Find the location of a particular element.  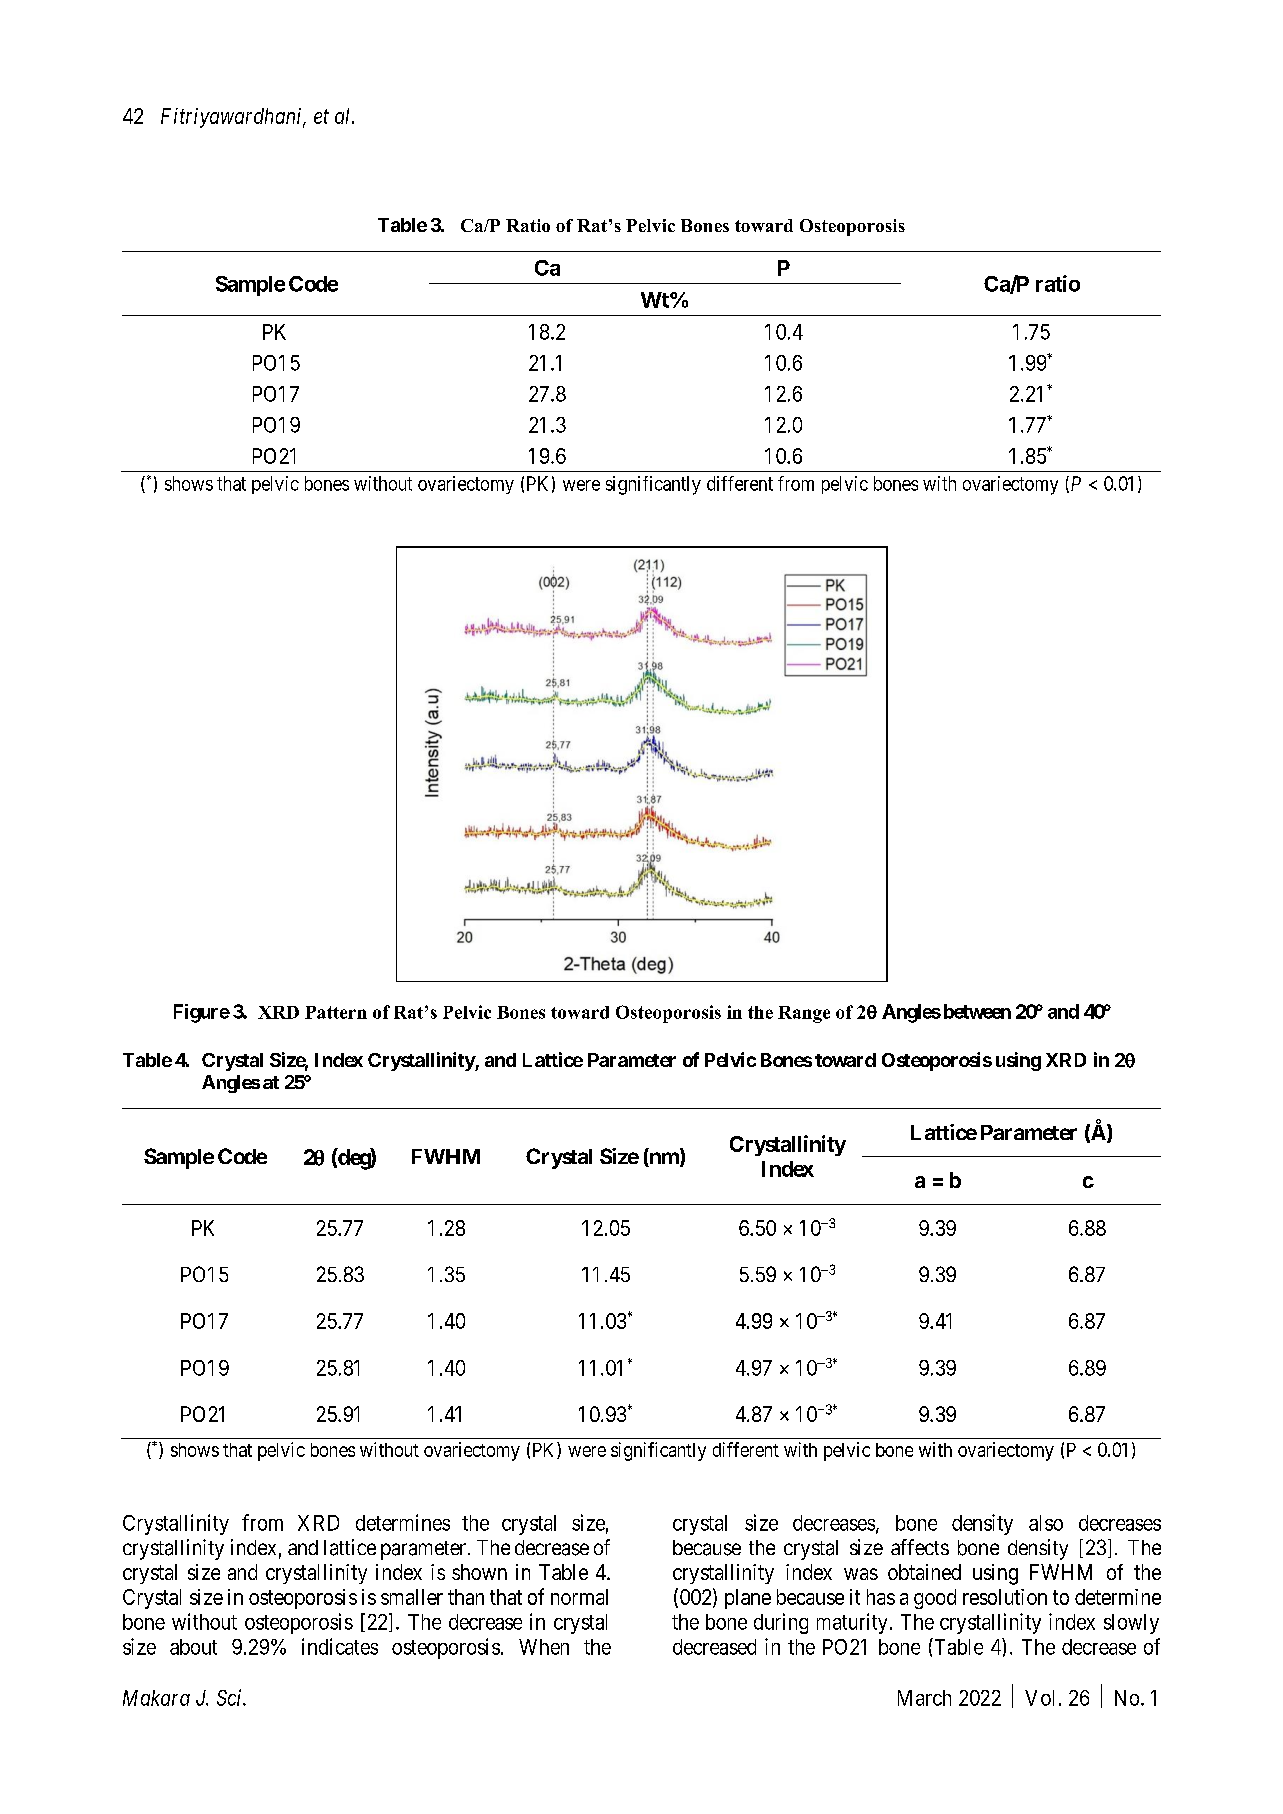

Range is located at coordinates (804, 1014).
